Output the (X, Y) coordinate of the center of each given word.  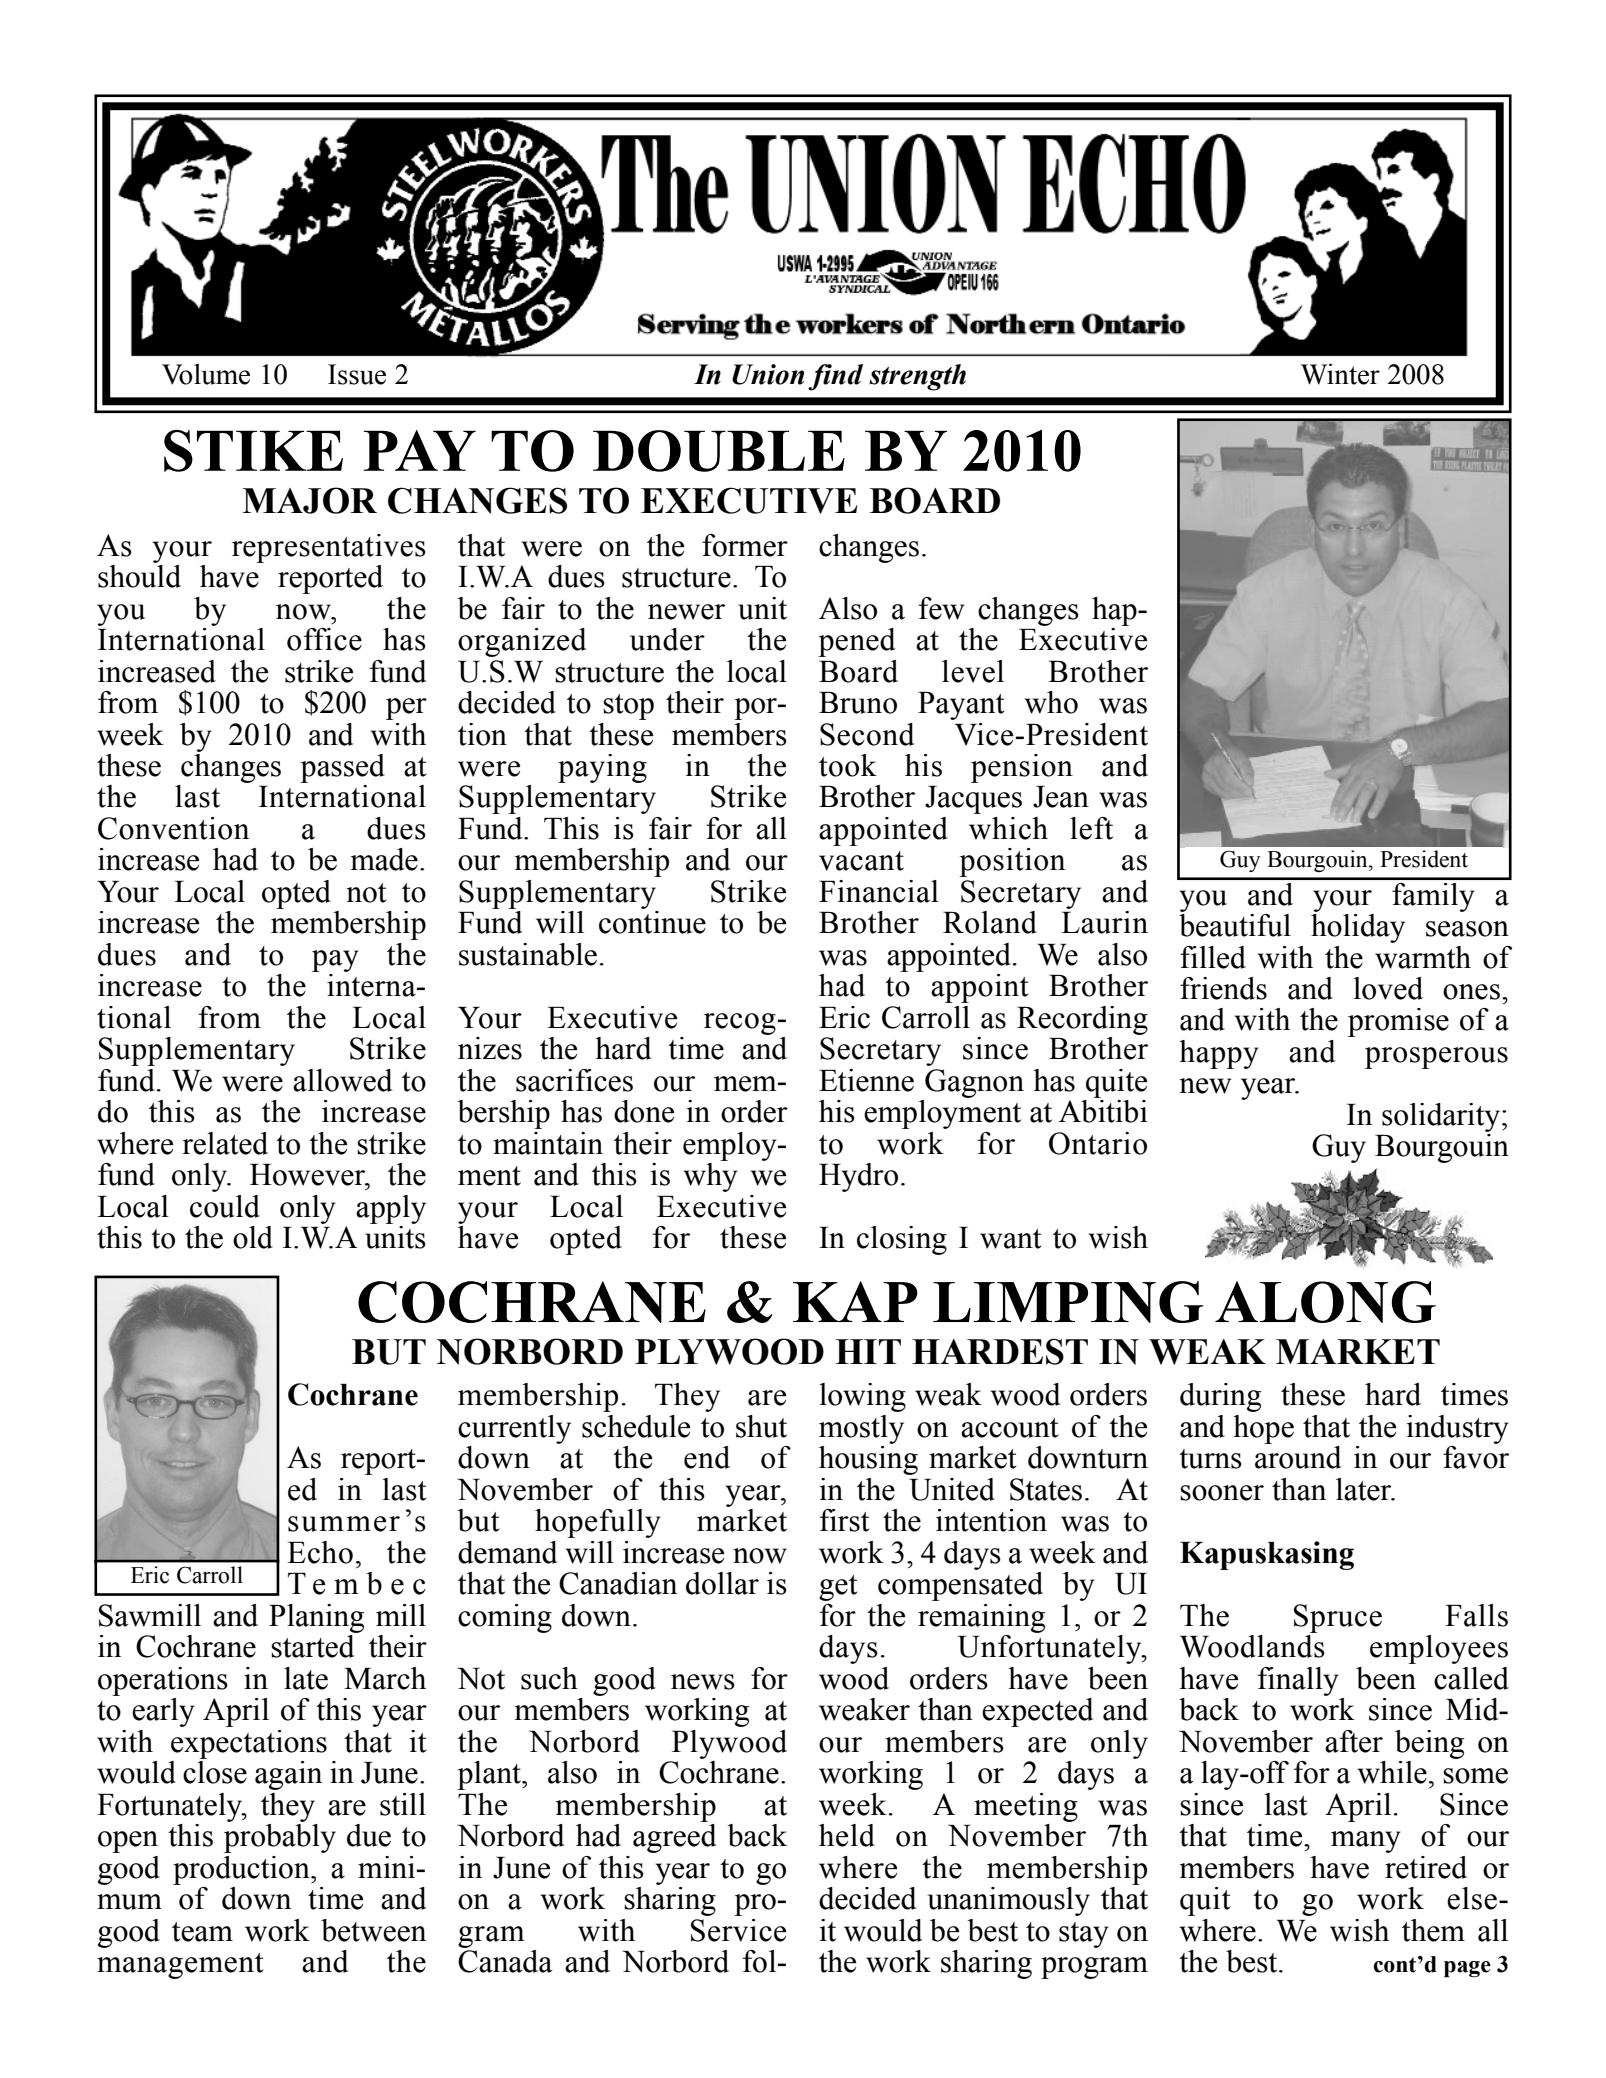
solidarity (1441, 1117)
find (835, 377)
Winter (1340, 374)
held (847, 1835)
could (225, 1206)
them (1433, 1930)
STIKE (253, 451)
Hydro (858, 1177)
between (373, 1930)
